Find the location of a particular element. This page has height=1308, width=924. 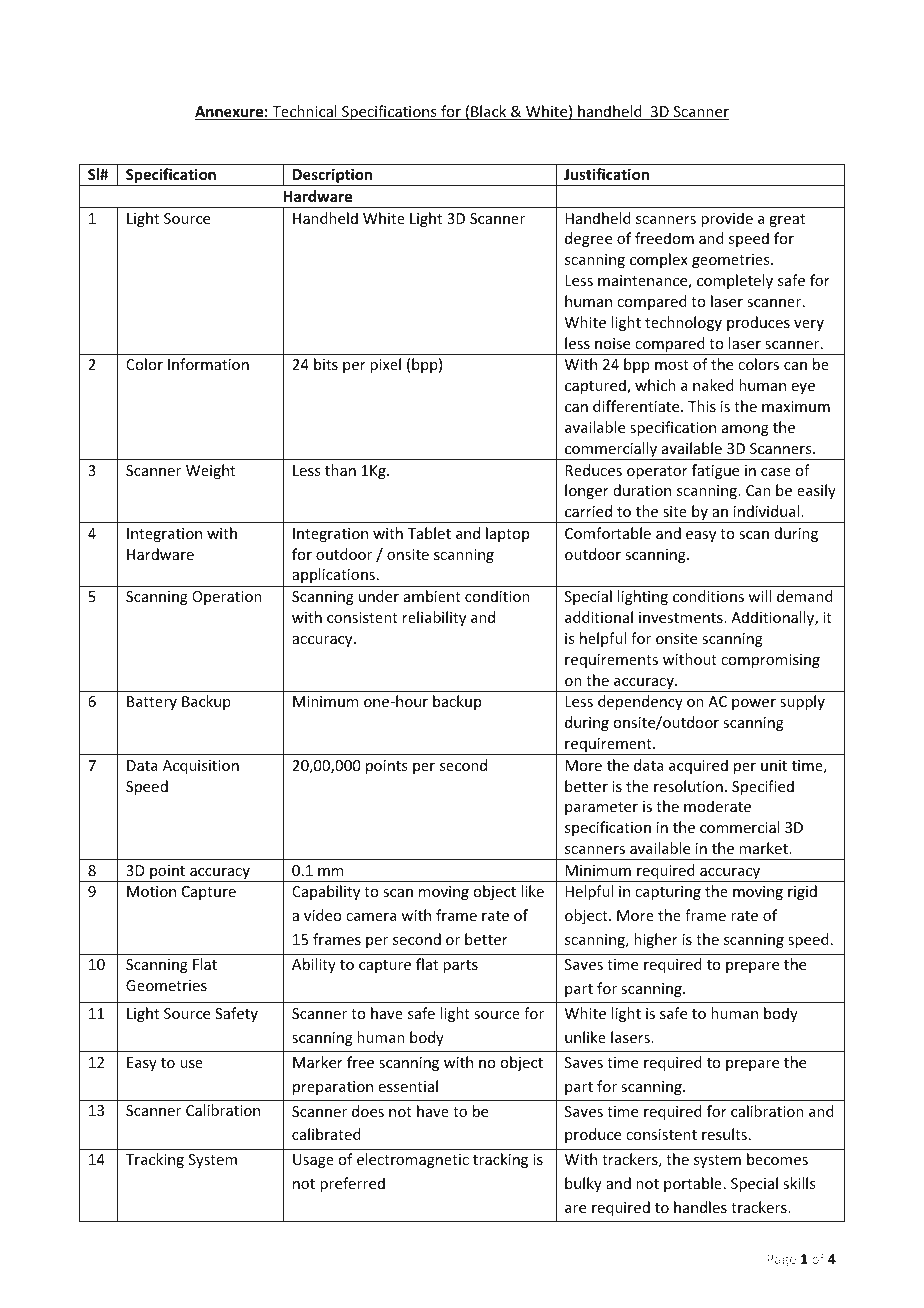

individual is located at coordinates (768, 511).
